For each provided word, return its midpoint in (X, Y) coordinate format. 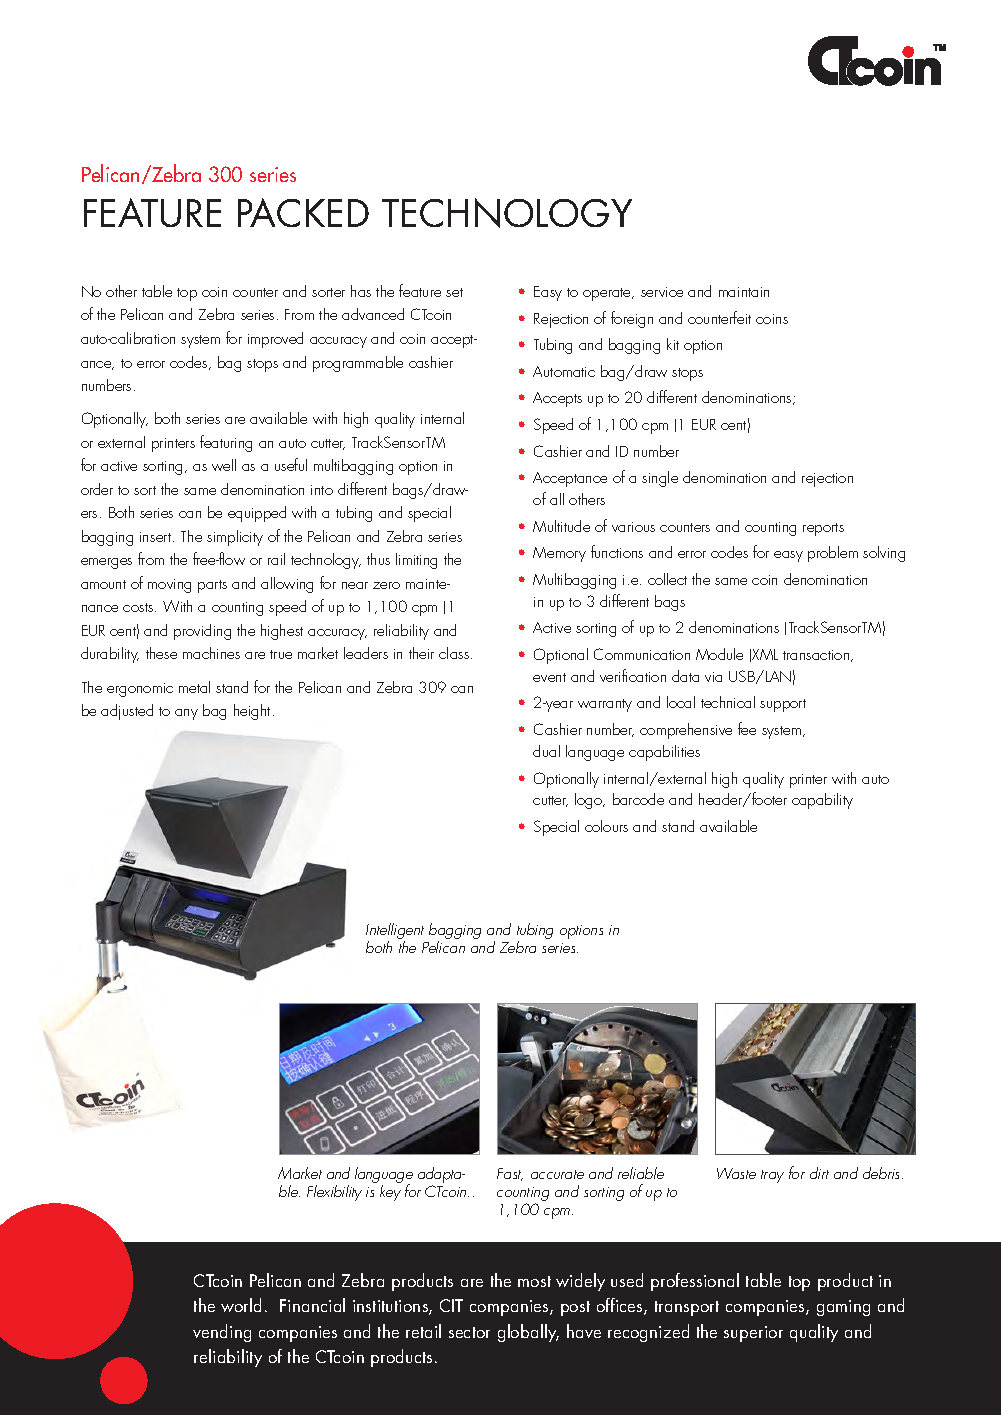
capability (822, 801)
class (455, 653)
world (241, 1305)
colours (606, 826)
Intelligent (395, 932)
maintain (744, 292)
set (454, 292)
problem (833, 554)
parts (212, 586)
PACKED (303, 212)
